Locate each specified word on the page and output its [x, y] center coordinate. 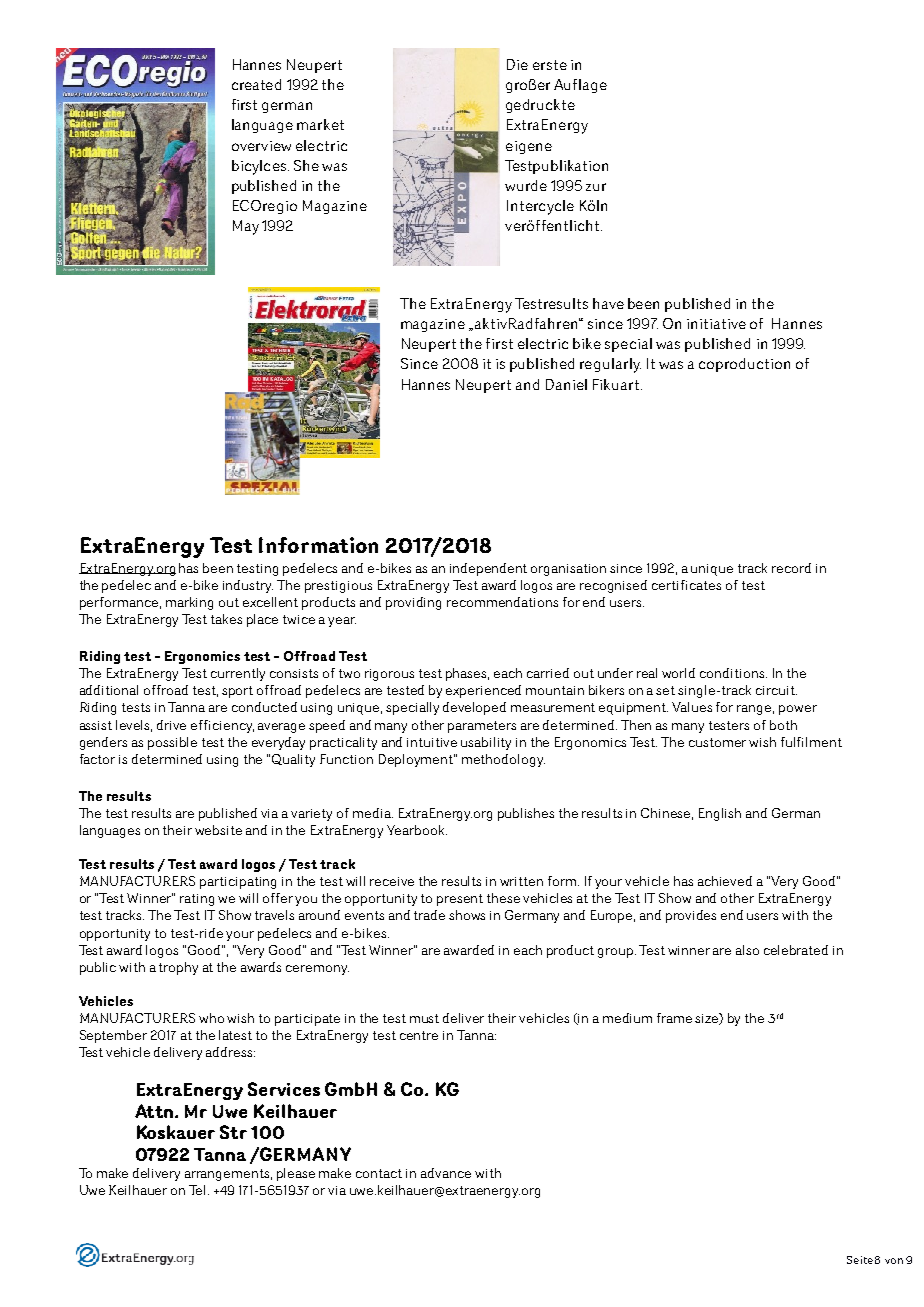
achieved [725, 881]
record [791, 568]
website [218, 830]
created [256, 84]
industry [248, 586]
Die [517, 64]
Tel [199, 1190]
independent [488, 569]
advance [446, 1173]
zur [596, 187]
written [521, 881]
